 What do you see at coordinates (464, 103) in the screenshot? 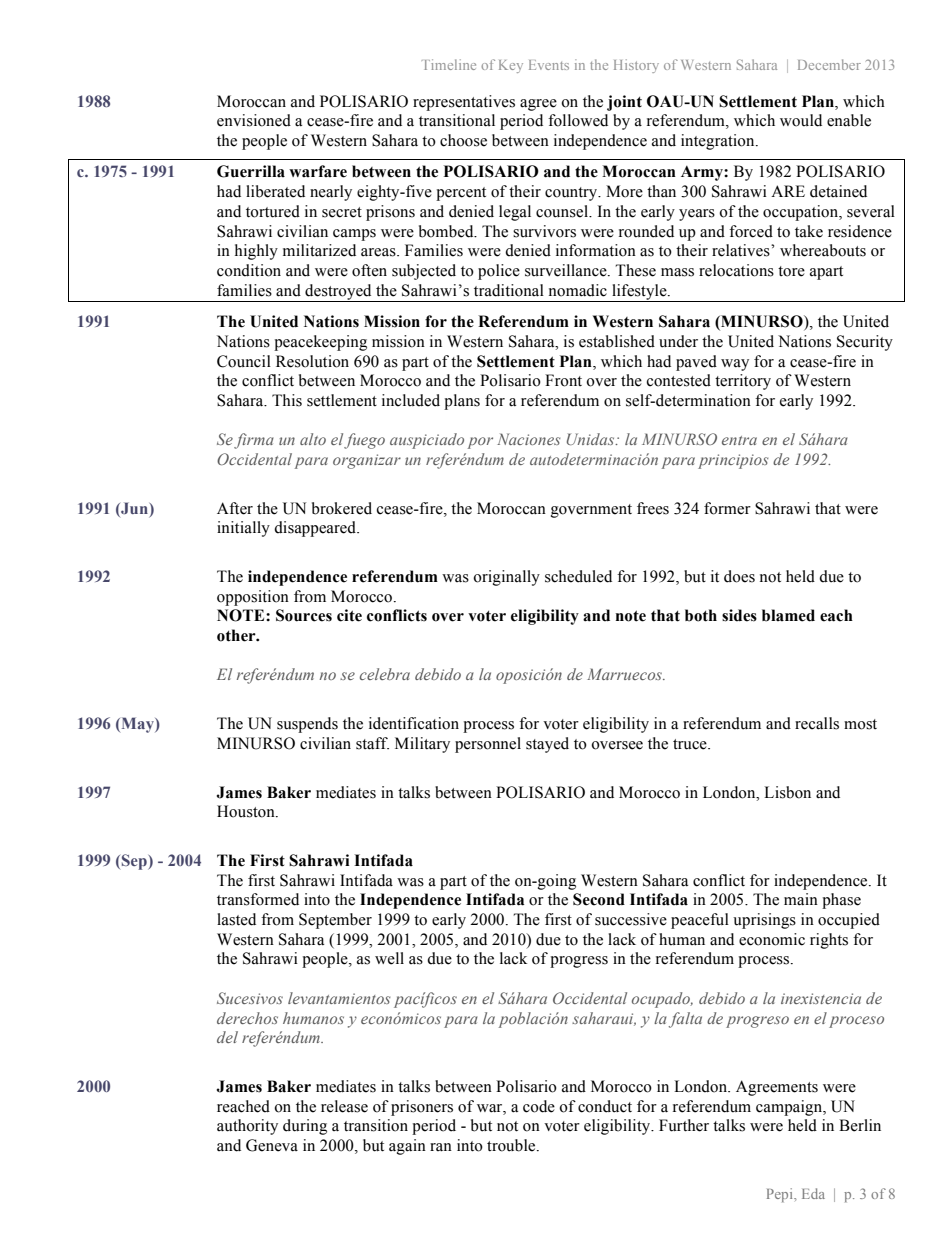
I see `representatives` at bounding box center [464, 103].
